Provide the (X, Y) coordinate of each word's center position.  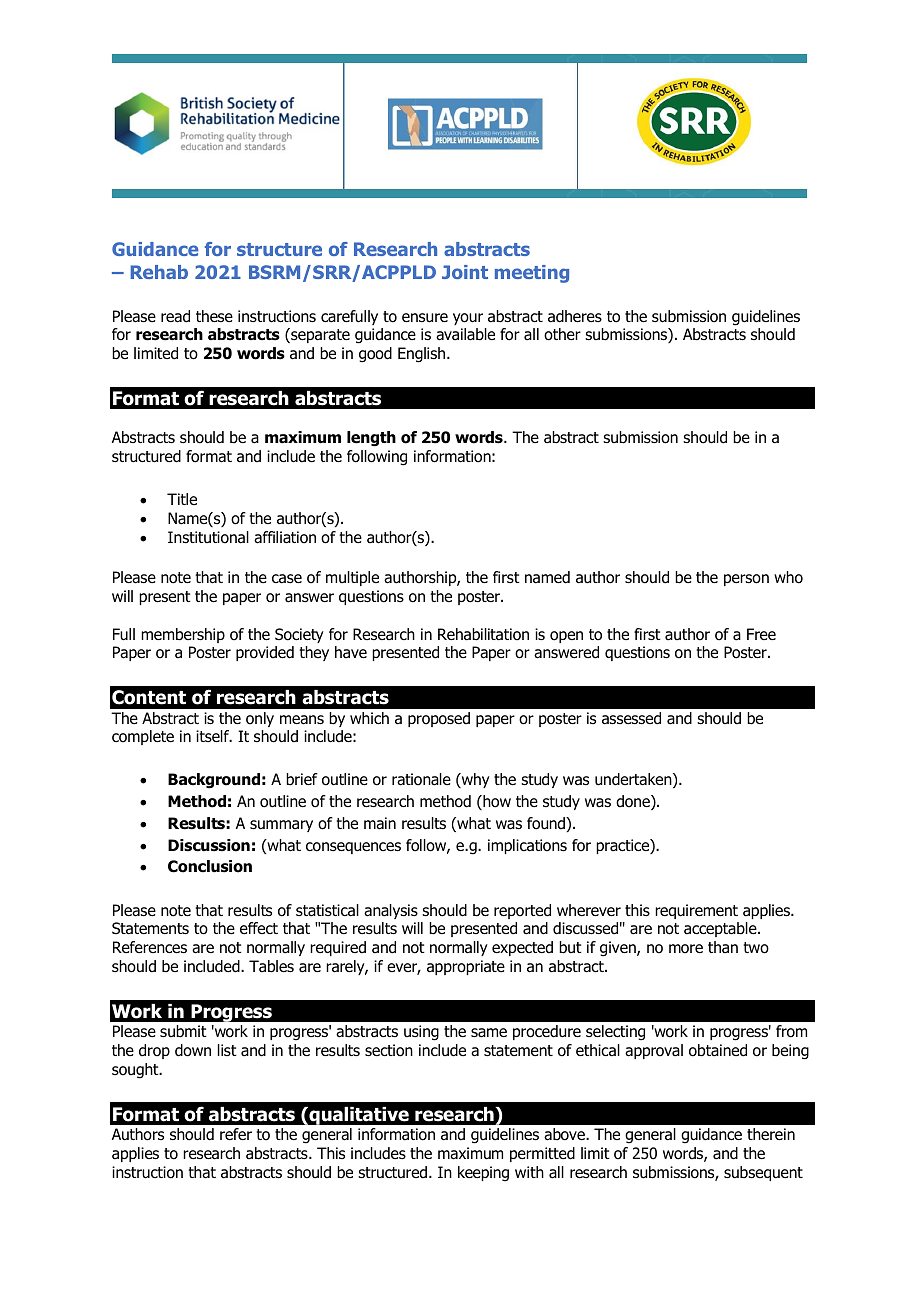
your (468, 319)
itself (214, 736)
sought (136, 1071)
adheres (575, 316)
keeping (483, 1174)
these (214, 316)
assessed (631, 718)
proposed (439, 719)
